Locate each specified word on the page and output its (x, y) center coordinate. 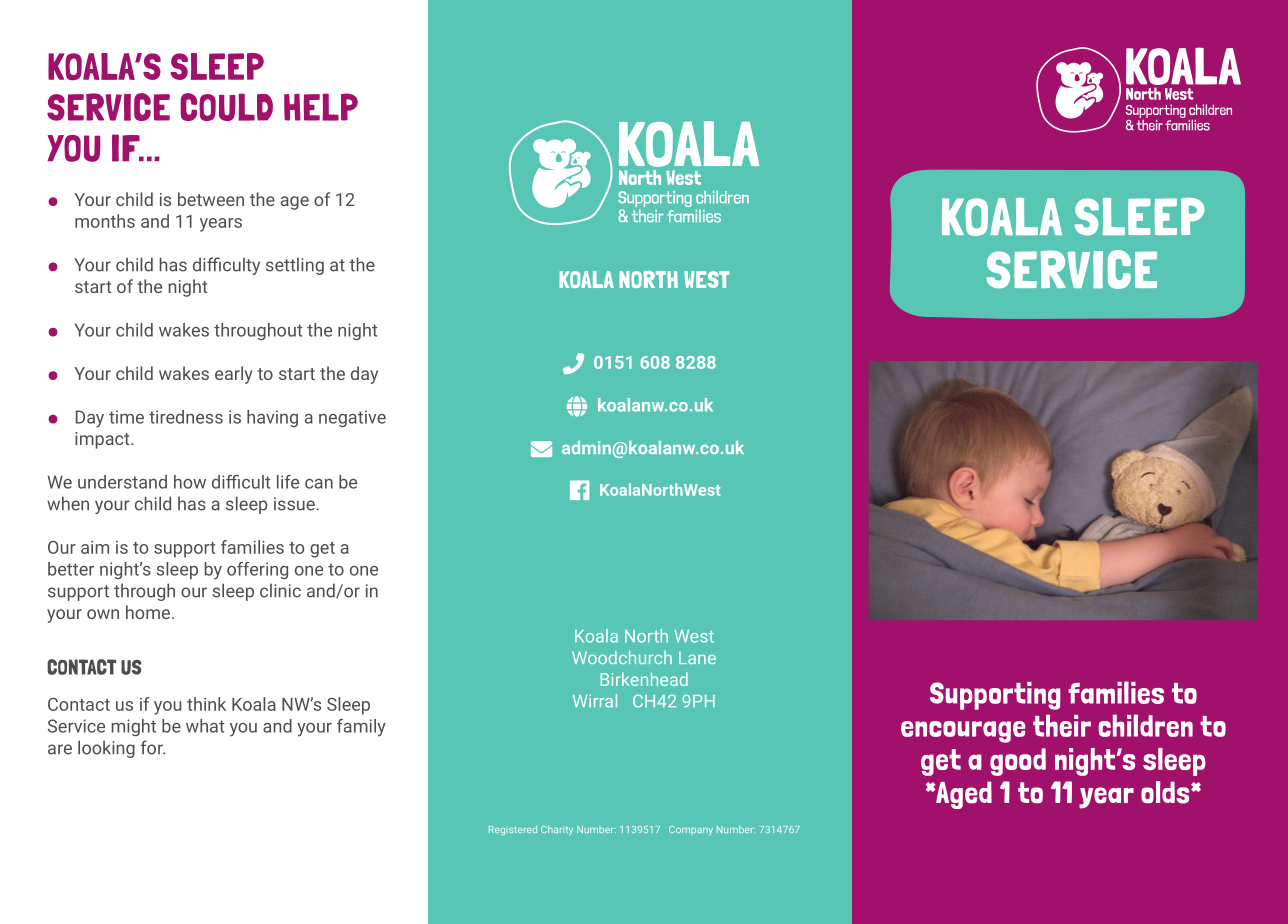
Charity (557, 830)
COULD (226, 107)
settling (295, 266)
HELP (321, 107)
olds (1166, 792)
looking (106, 749)
